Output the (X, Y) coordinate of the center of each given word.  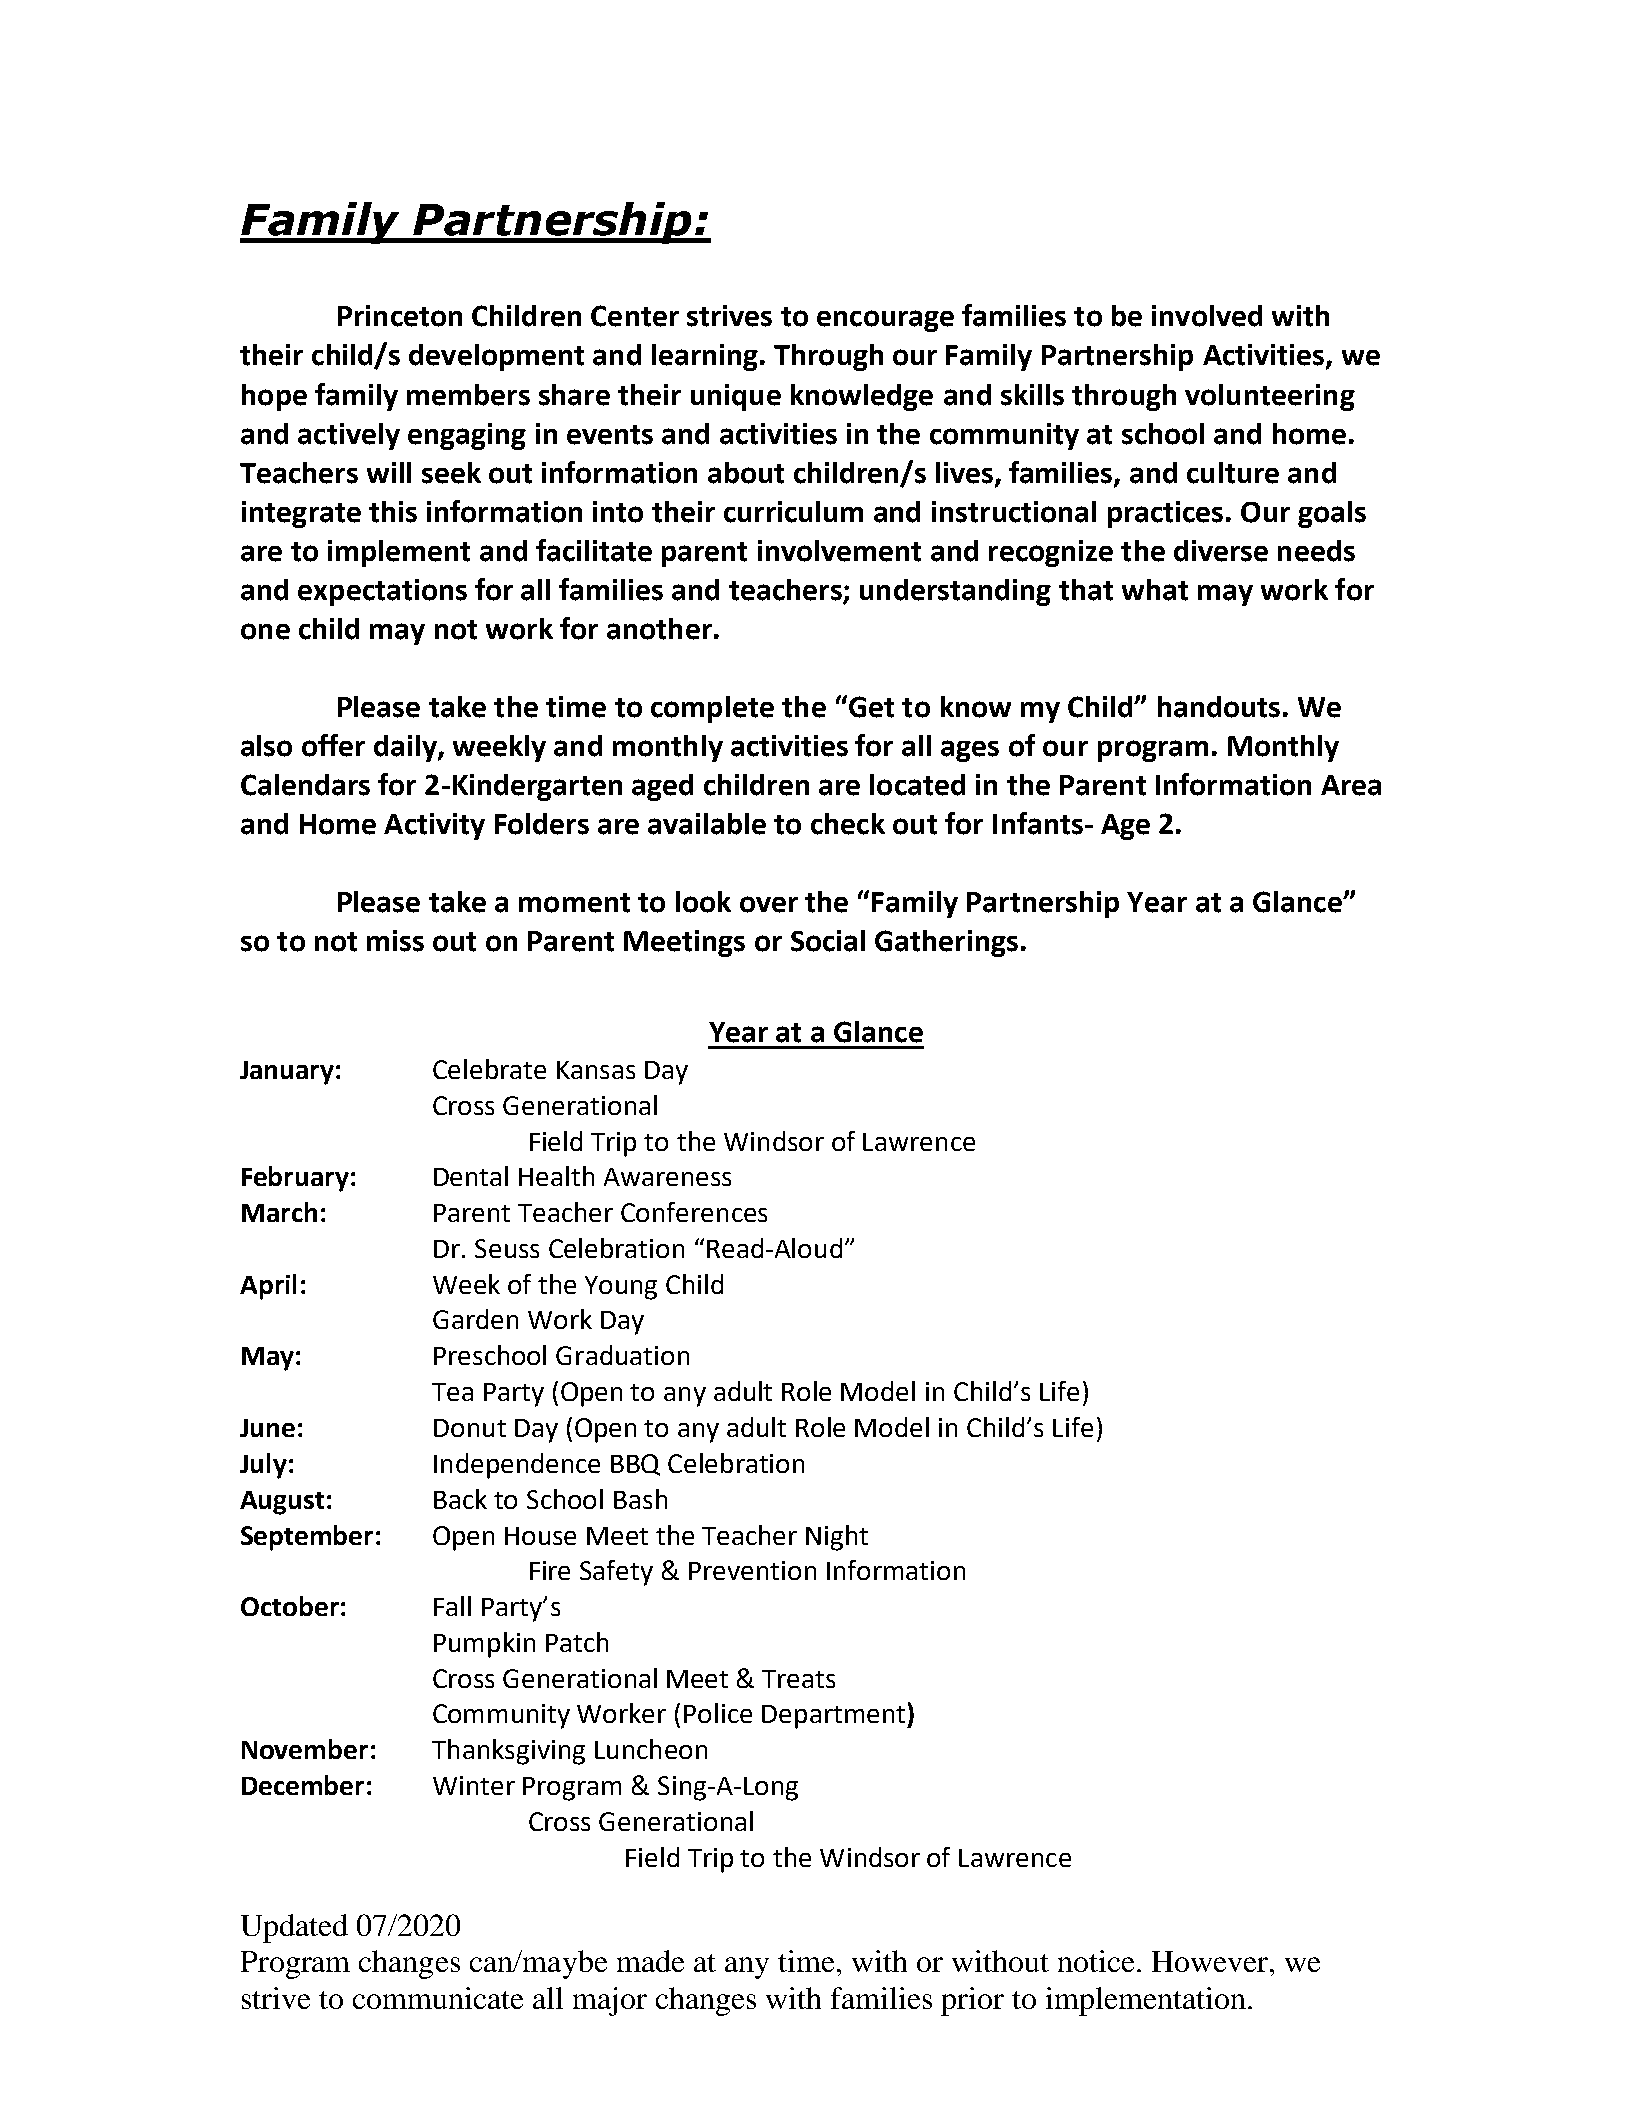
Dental (471, 1176)
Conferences (694, 1212)
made (650, 1961)
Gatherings (946, 943)
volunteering (1270, 397)
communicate (438, 1998)
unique (736, 397)
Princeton (400, 316)
